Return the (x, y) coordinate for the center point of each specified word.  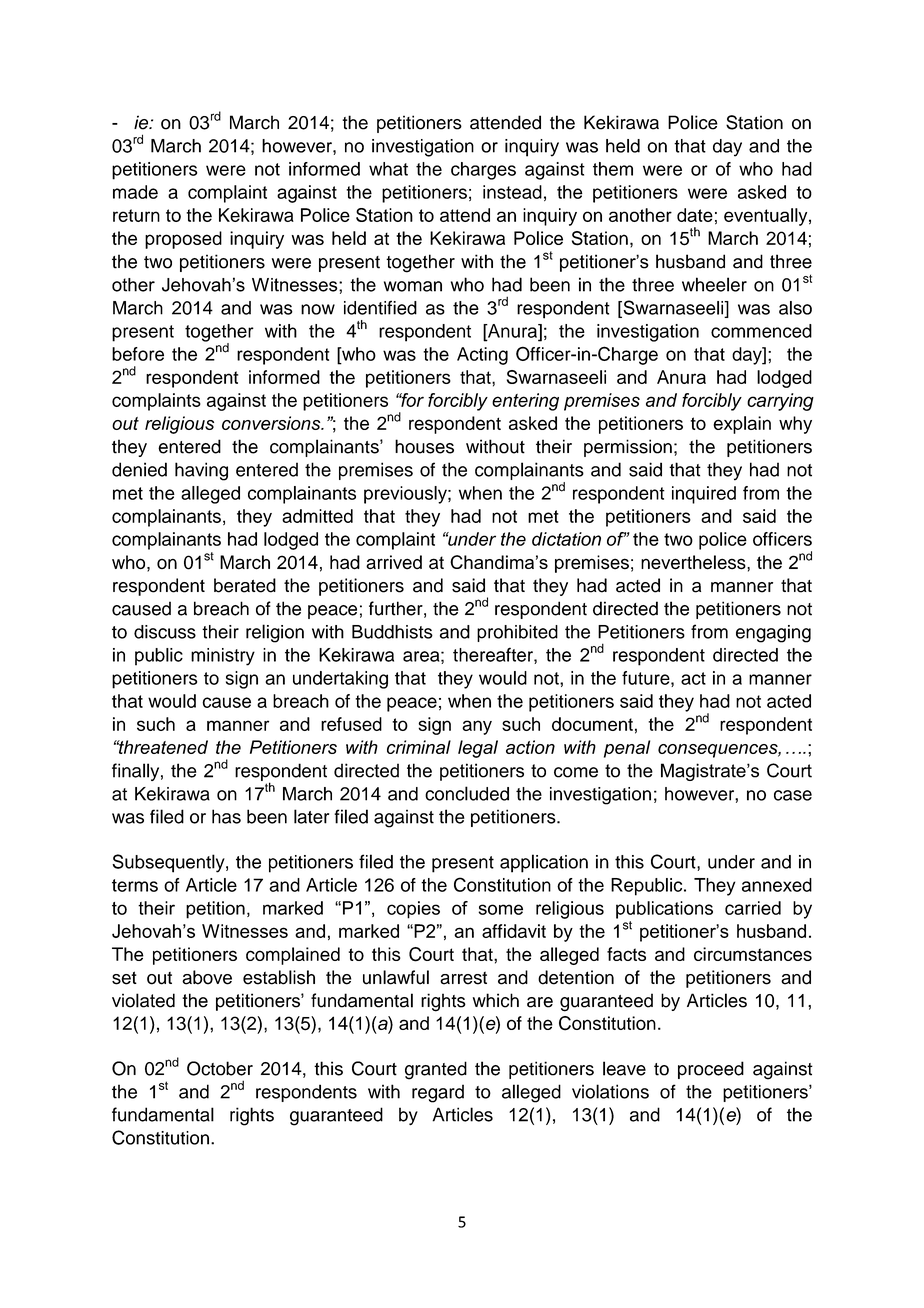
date (695, 215)
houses (424, 446)
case (793, 795)
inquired (704, 495)
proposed (183, 240)
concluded (467, 793)
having (201, 471)
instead (512, 192)
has (226, 816)
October (220, 1068)
